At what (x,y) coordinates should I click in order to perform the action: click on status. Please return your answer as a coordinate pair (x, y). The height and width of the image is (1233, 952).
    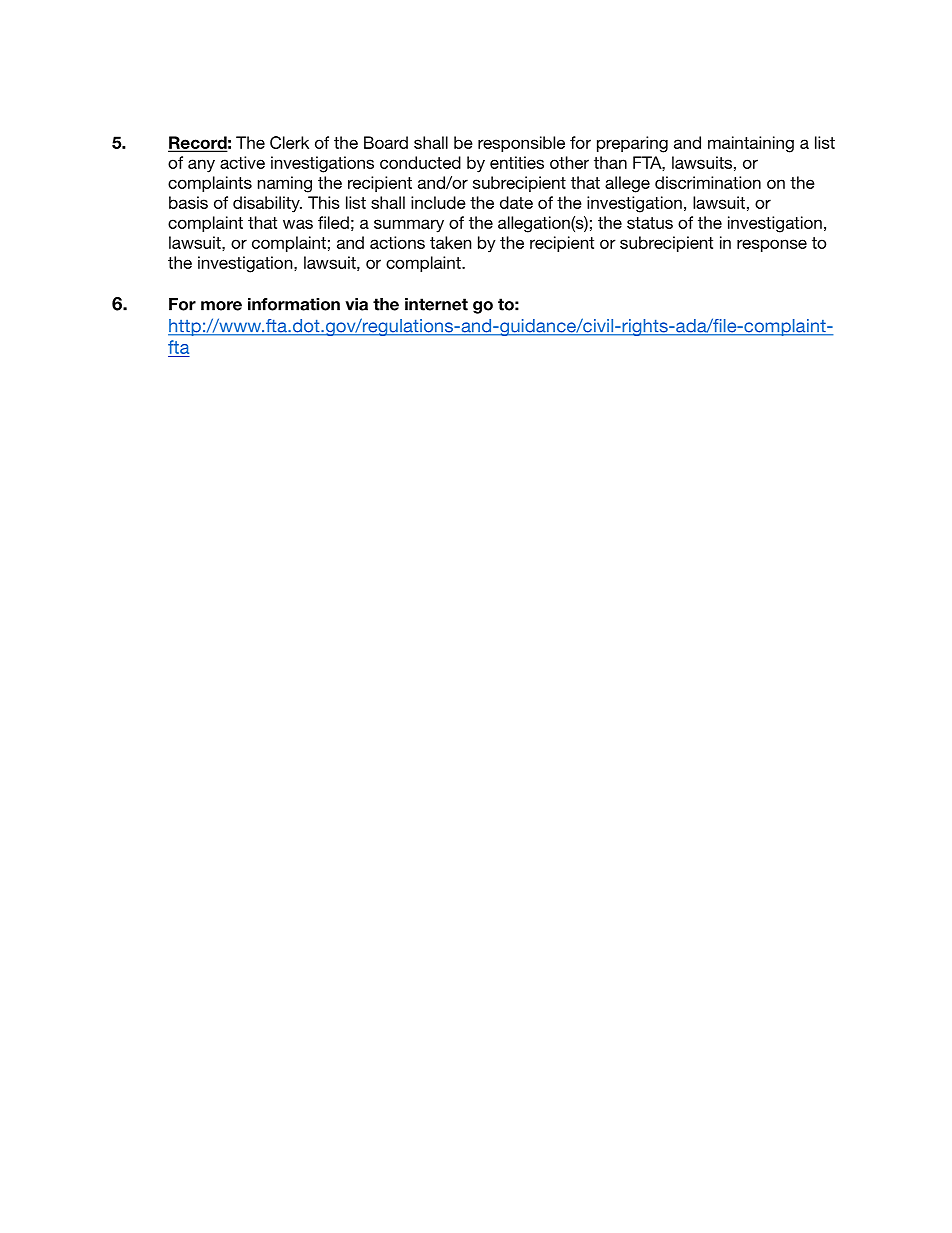
    Looking at the image, I should click on (650, 223).
